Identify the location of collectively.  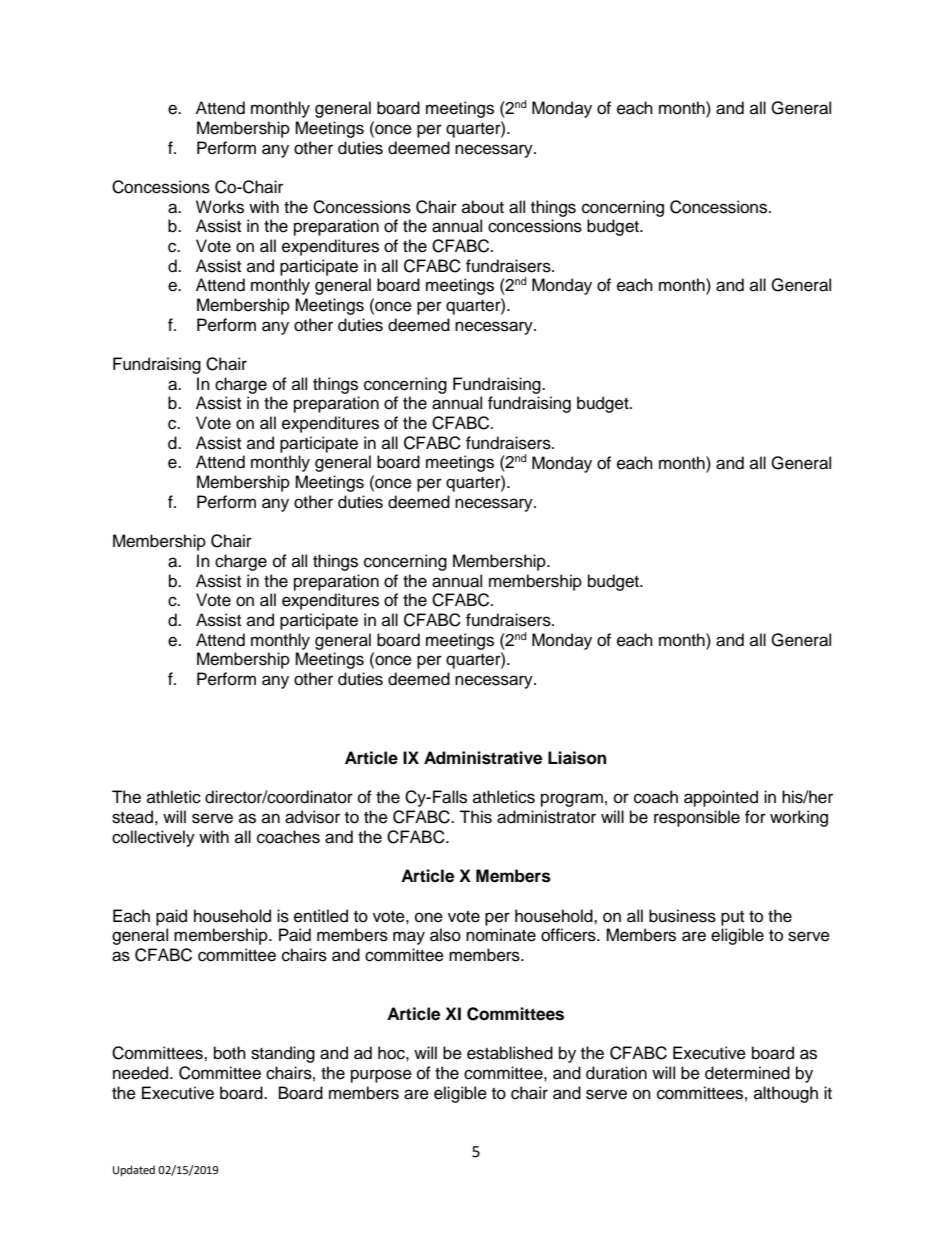
(153, 838).
